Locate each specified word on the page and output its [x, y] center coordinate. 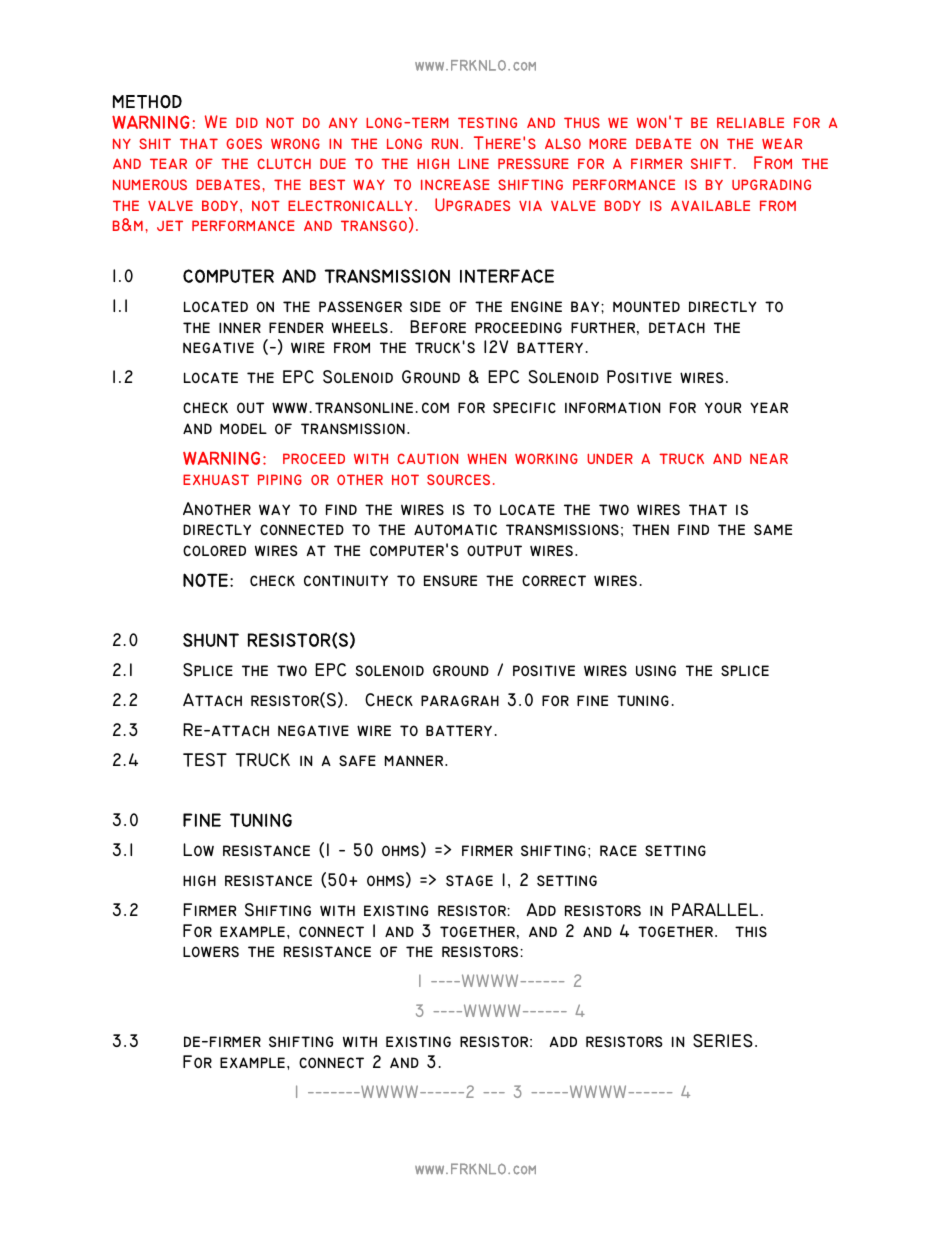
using [656, 670]
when [486, 458]
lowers [211, 951]
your [723, 407]
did [247, 122]
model [243, 428]
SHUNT [211, 640]
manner [414, 760]
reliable [750, 122]
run [445, 143]
